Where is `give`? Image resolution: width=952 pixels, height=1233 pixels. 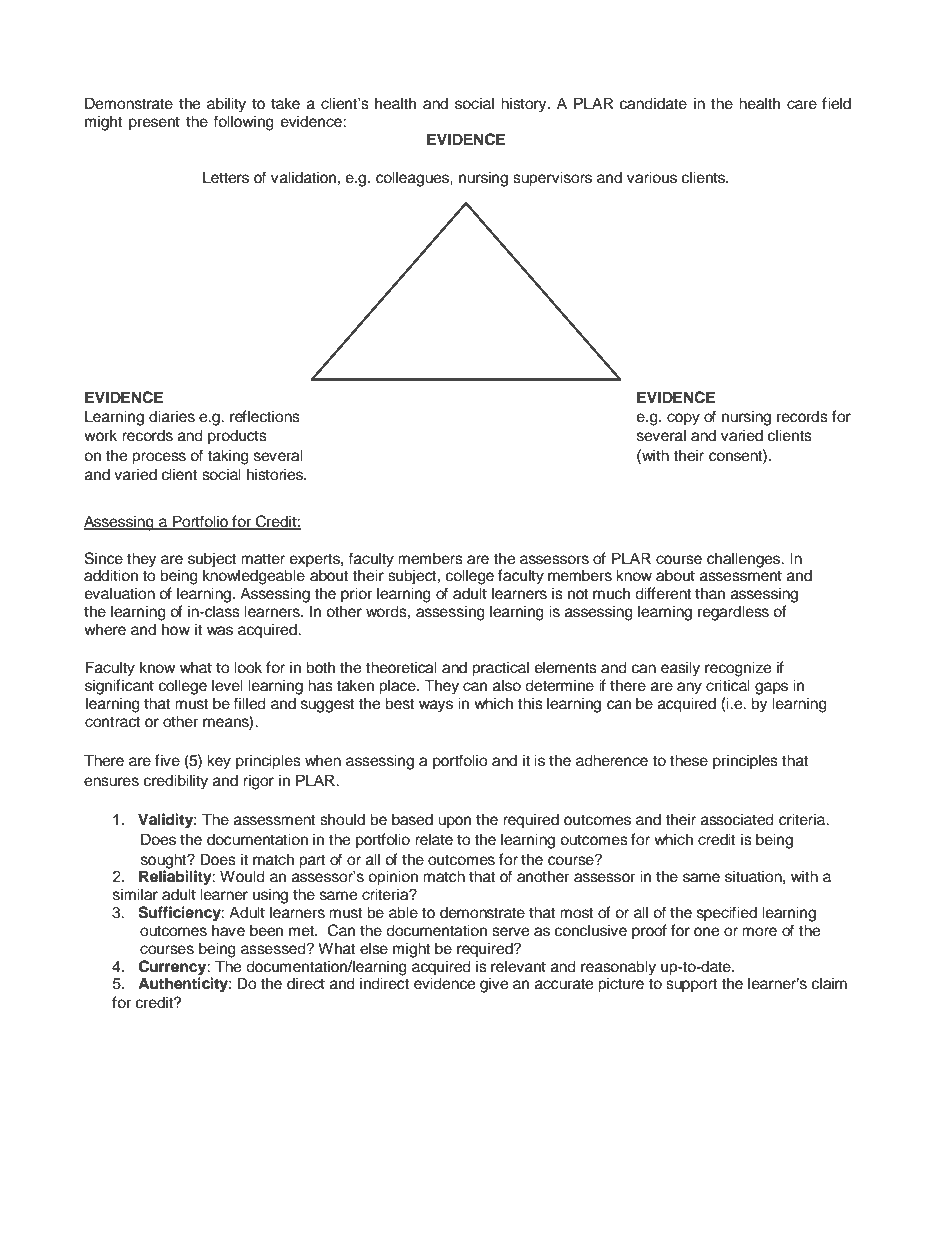 give is located at coordinates (494, 985).
